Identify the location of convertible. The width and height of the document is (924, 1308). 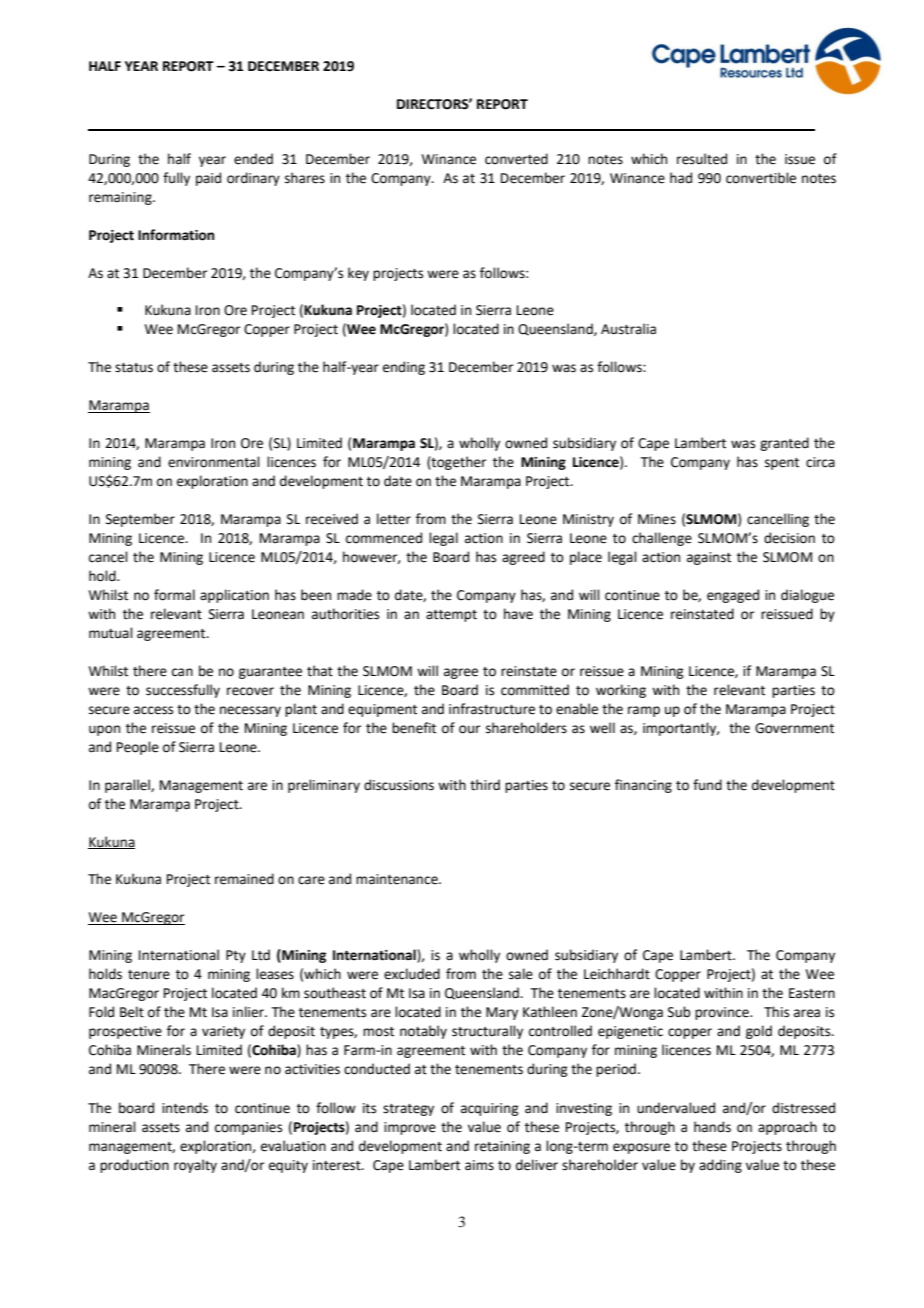
(761, 178).
